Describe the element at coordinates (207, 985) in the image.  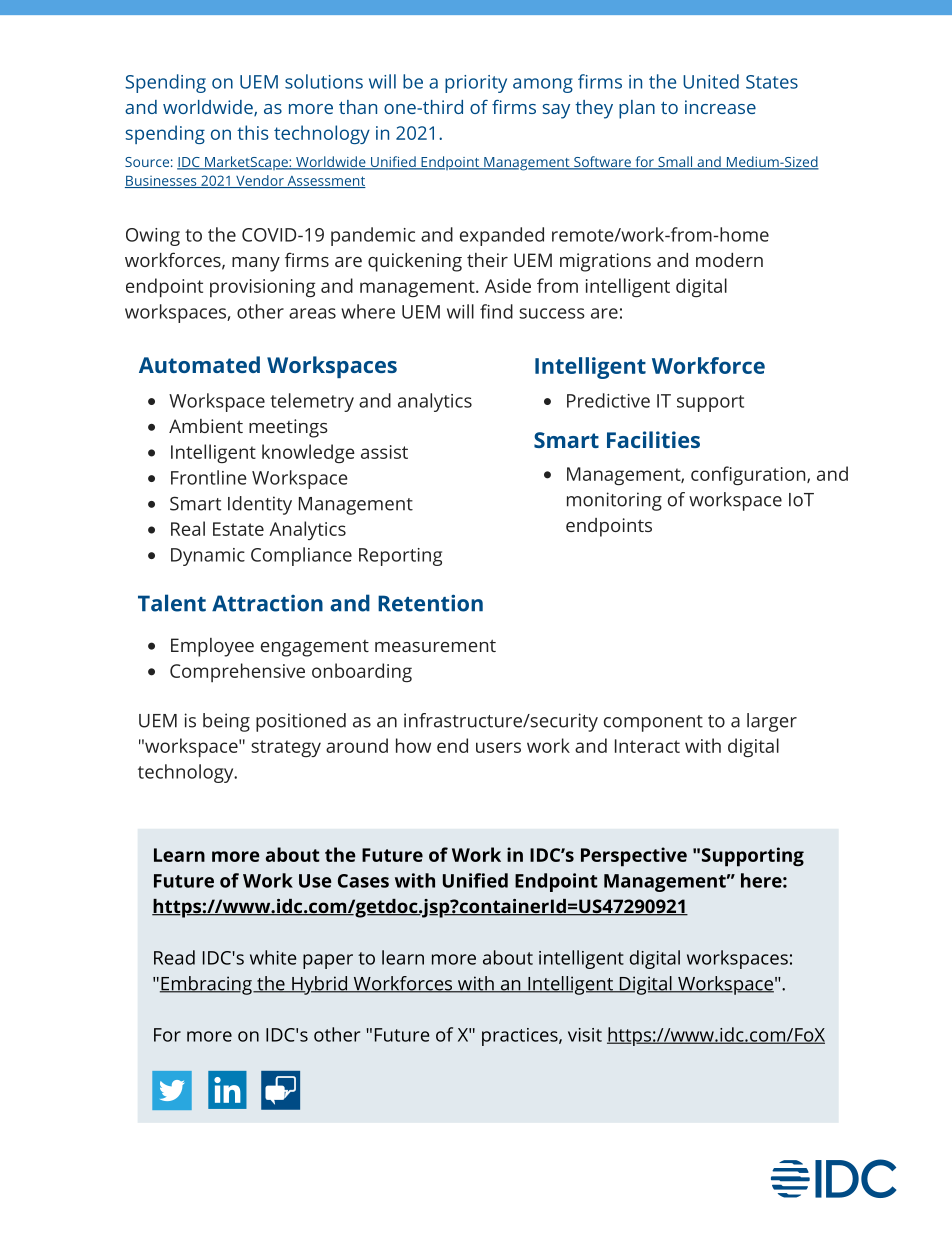
I see `Embracing` at that location.
